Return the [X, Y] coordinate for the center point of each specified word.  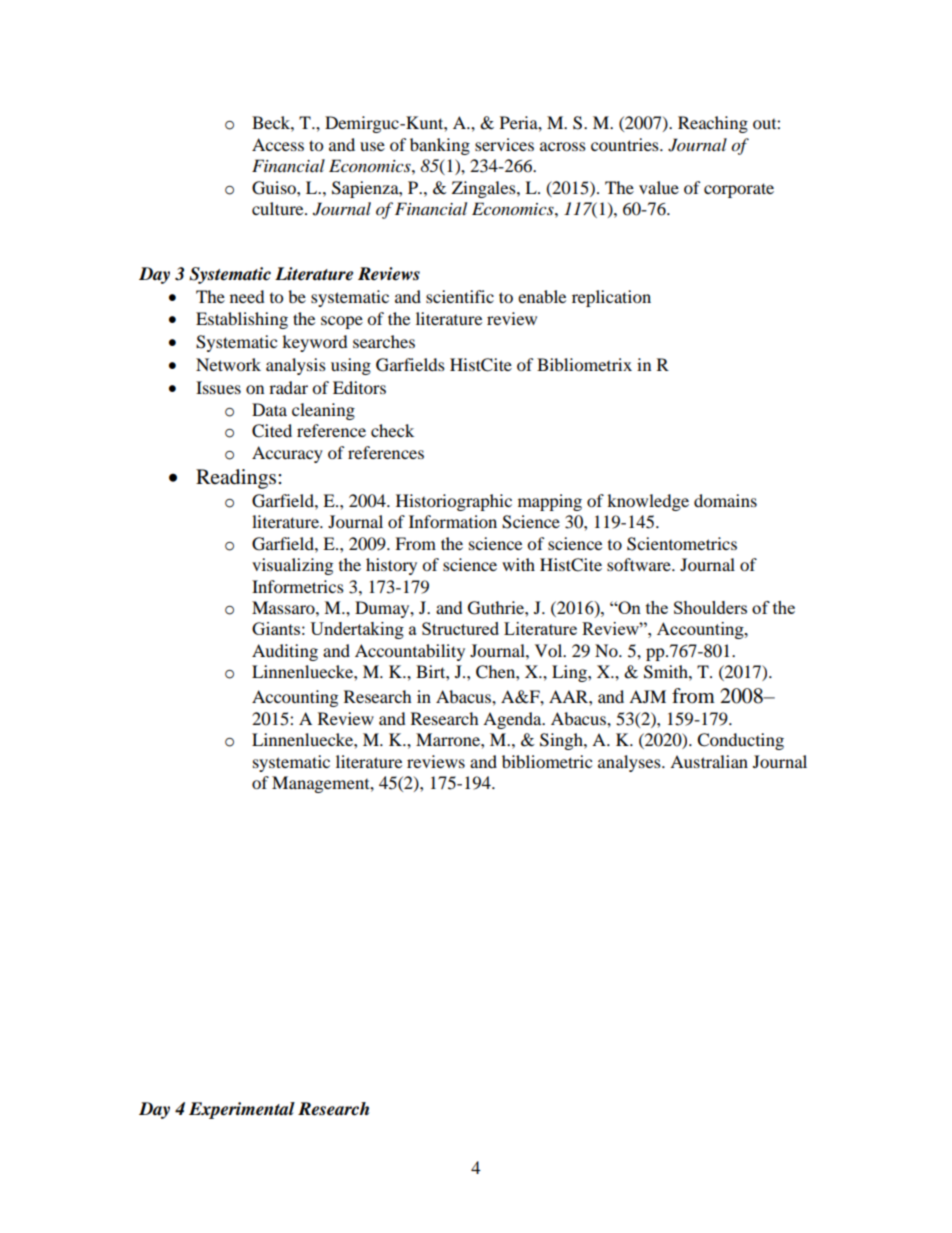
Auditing [285, 652]
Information [453, 521]
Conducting [740, 741]
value [659, 187]
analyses [630, 763]
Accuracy [287, 454]
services [504, 144]
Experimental [242, 1110]
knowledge [648, 502]
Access [278, 144]
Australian [709, 761]
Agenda [513, 720]
